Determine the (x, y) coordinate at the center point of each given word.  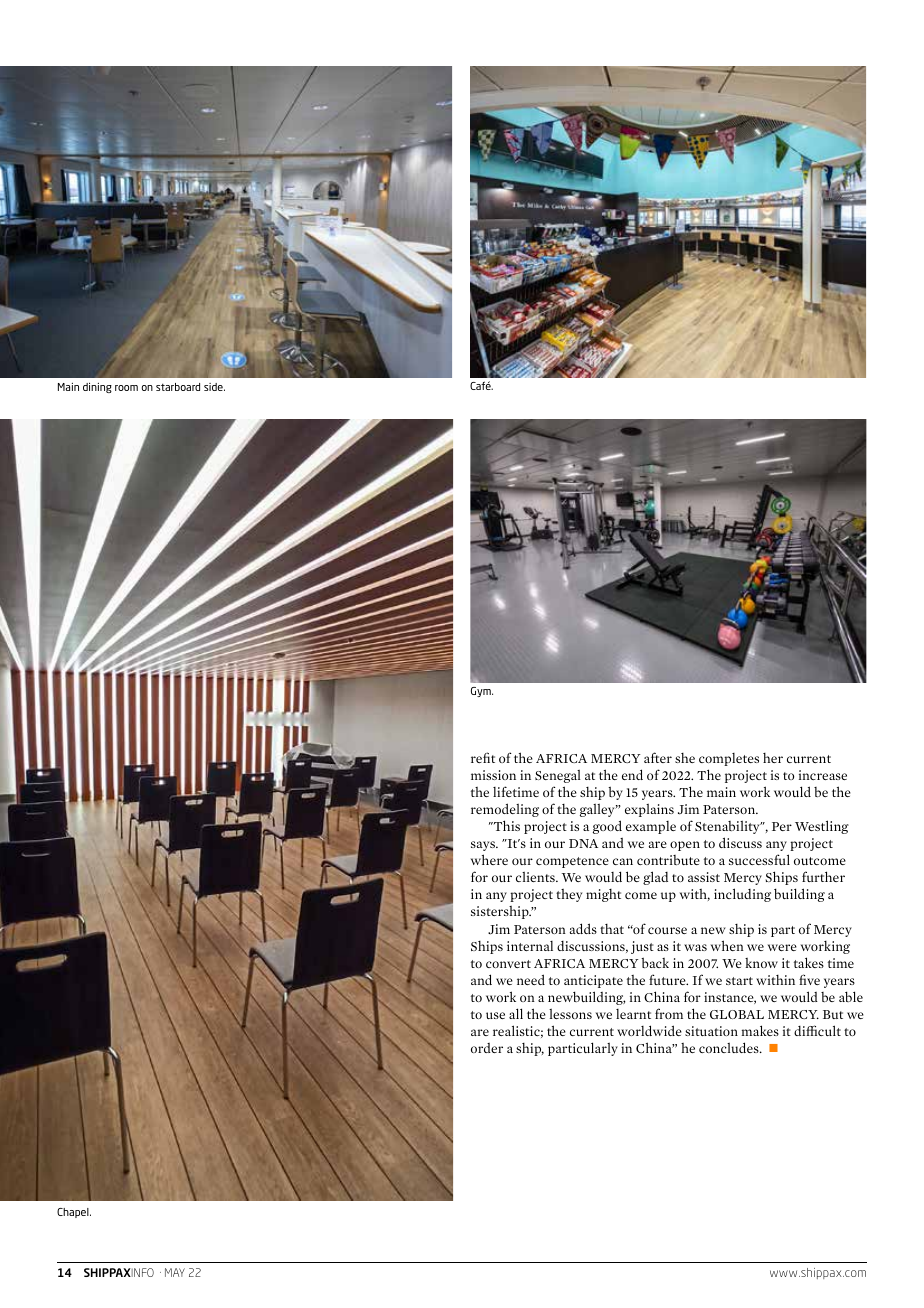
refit (483, 757)
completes (729, 759)
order (487, 1048)
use (495, 1015)
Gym (482, 692)
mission (493, 775)
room (126, 388)
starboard (178, 387)
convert (508, 964)
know (761, 963)
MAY (175, 1272)
